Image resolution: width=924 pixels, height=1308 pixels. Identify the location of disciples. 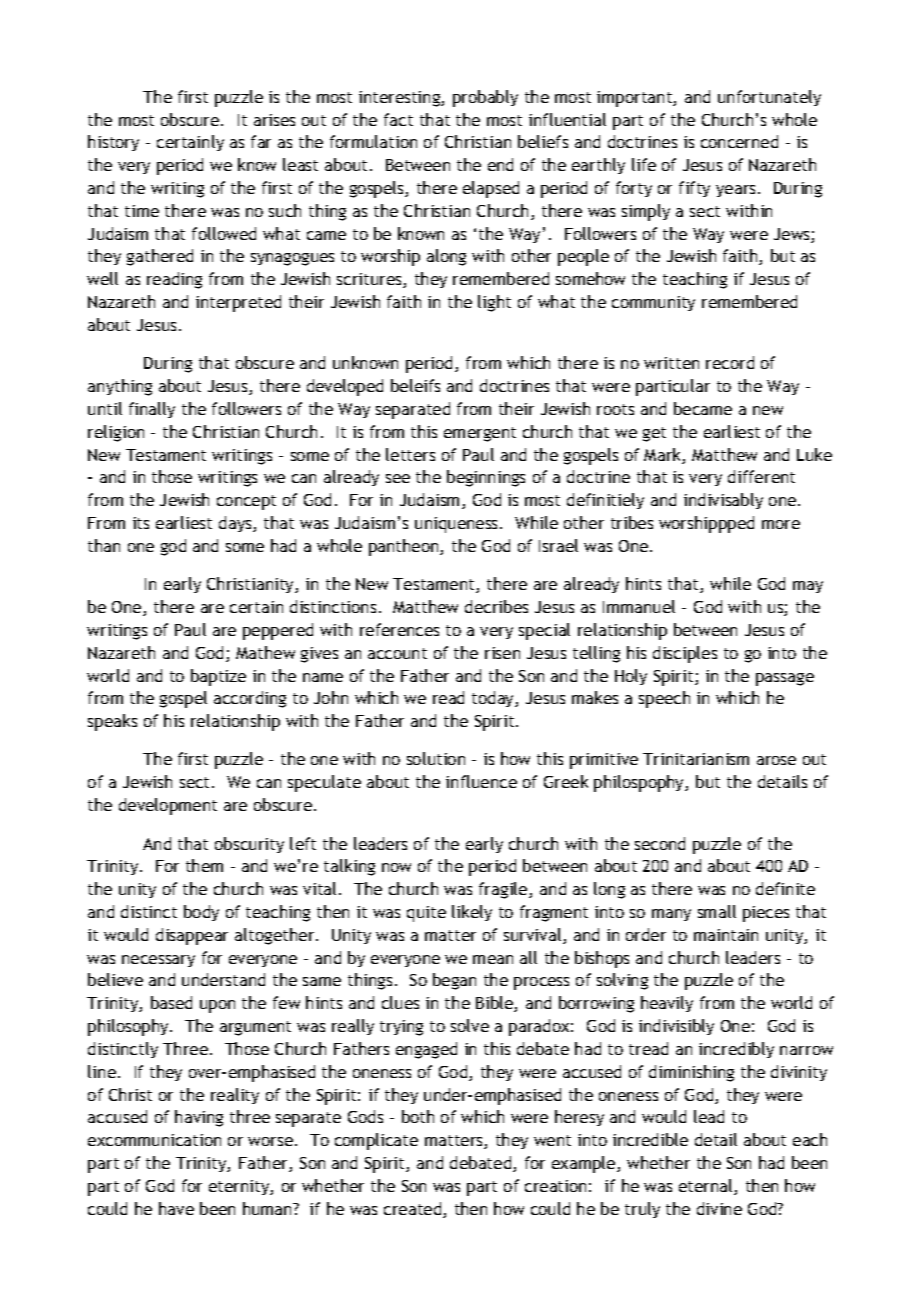
(685, 654).
